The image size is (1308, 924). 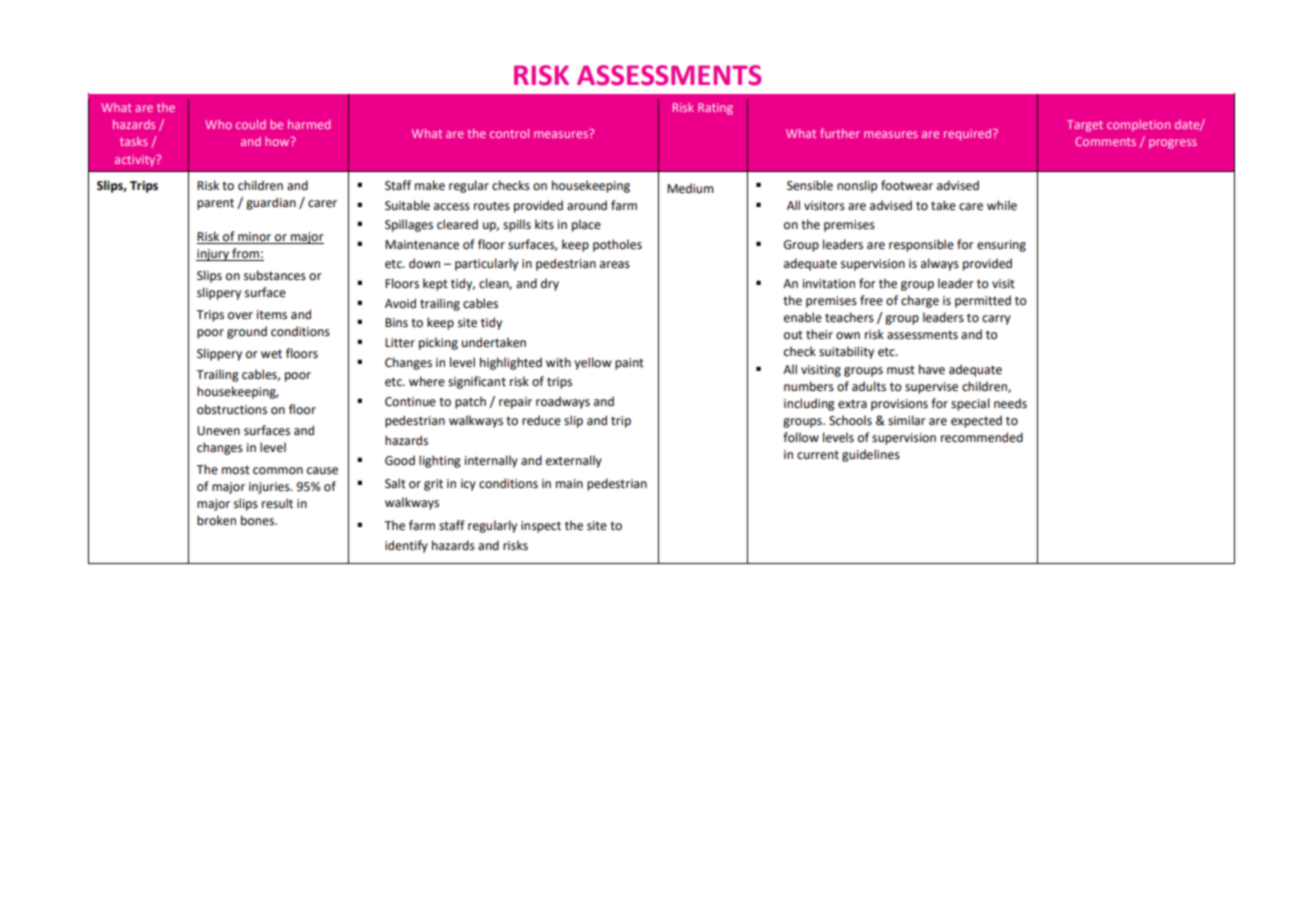 What do you see at coordinates (251, 124) in the image?
I see `could` at bounding box center [251, 124].
